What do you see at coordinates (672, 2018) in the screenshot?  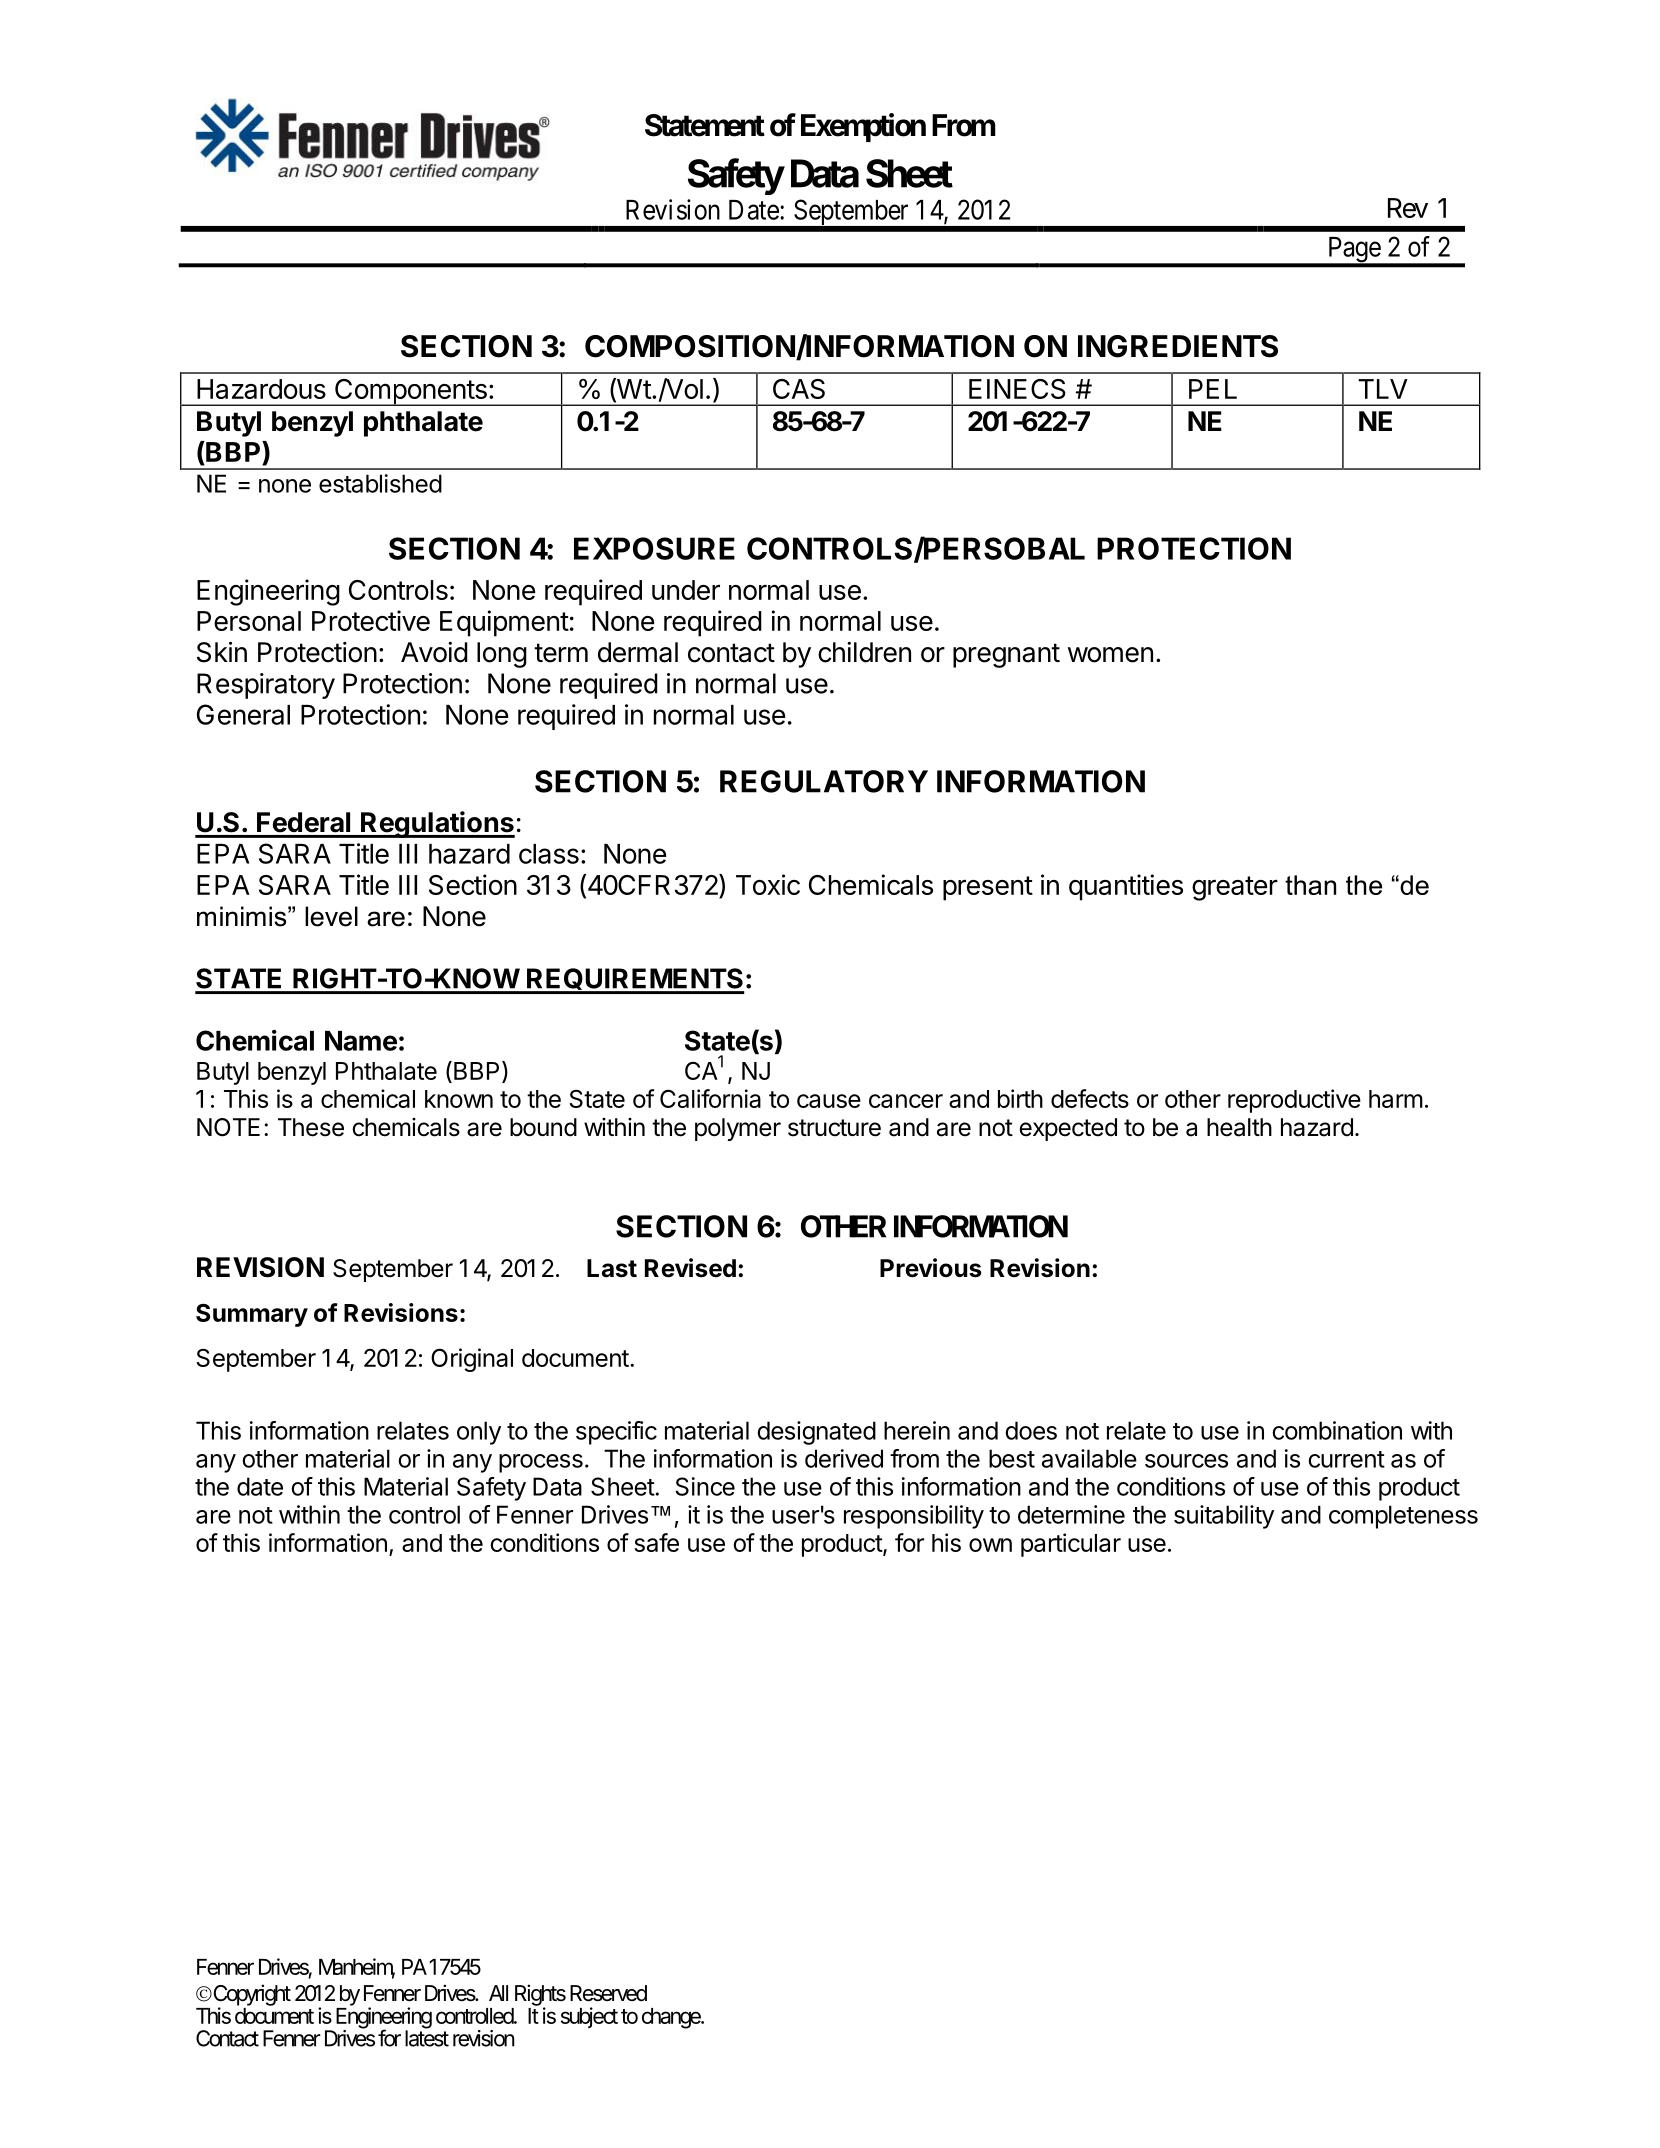 I see `change` at bounding box center [672, 2018].
